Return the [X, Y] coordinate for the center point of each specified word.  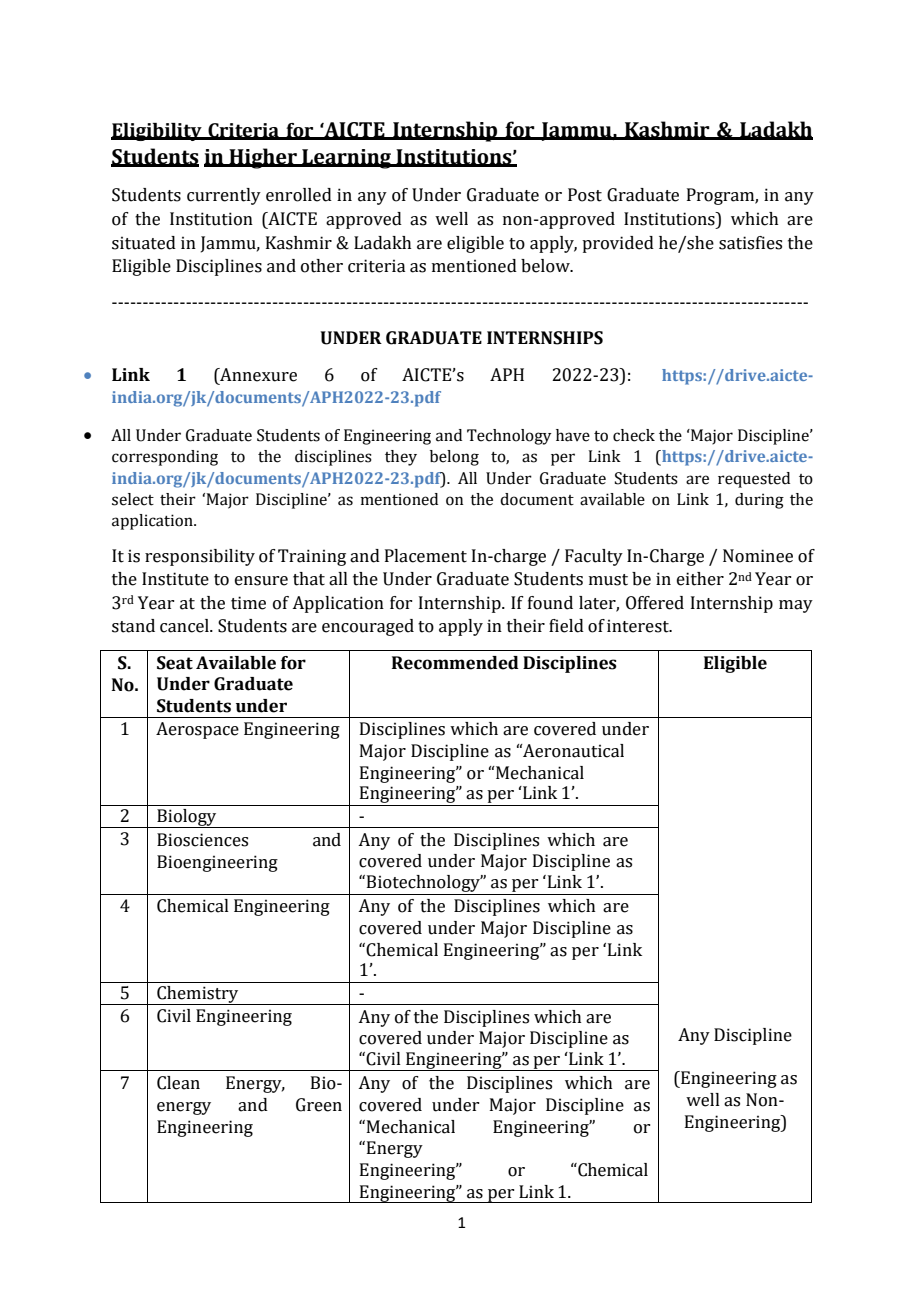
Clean [178, 1083]
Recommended [455, 663]
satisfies [750, 243]
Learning [347, 159]
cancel [185, 626]
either [700, 579]
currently [224, 196]
